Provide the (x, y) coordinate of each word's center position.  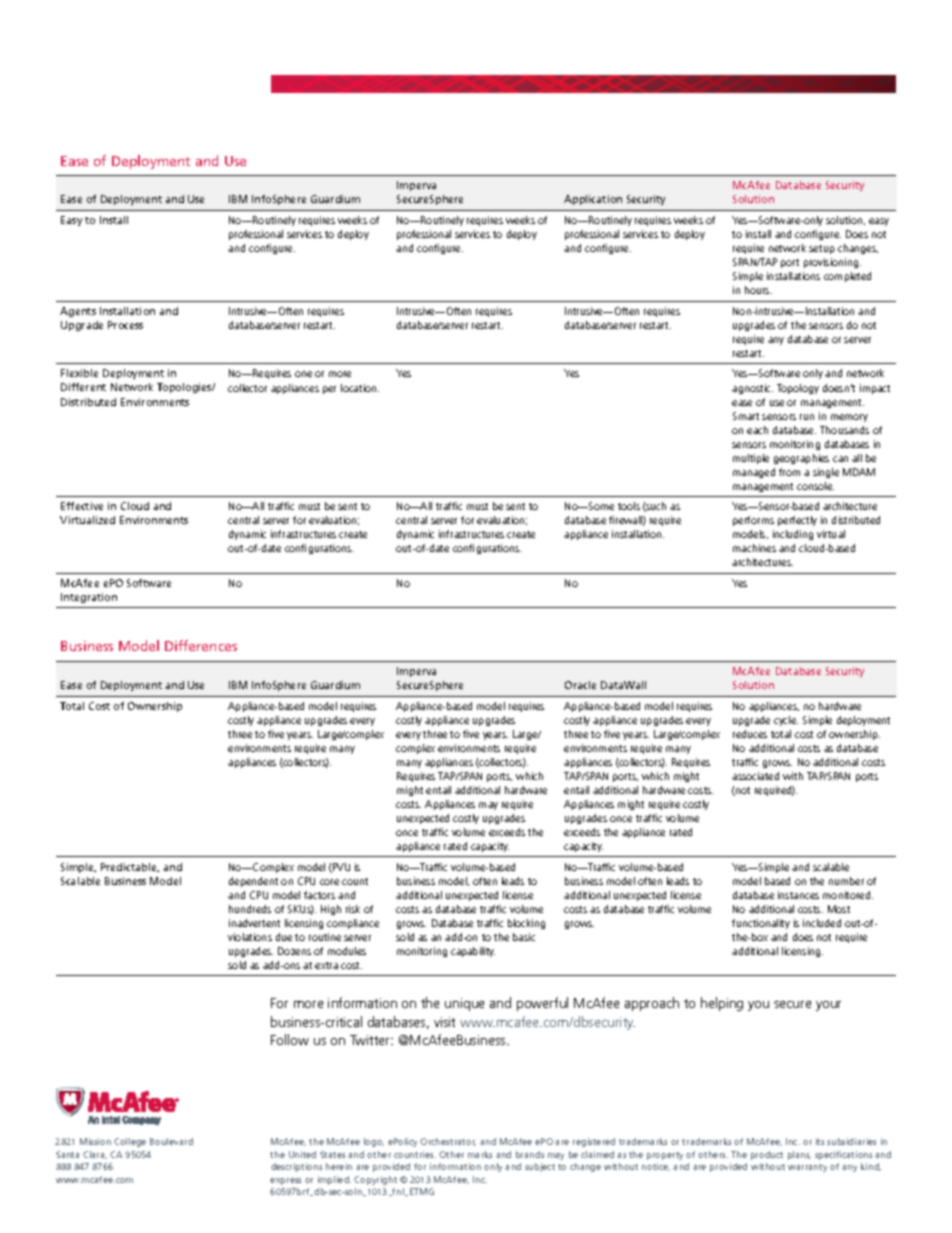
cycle (786, 721)
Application (593, 200)
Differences (201, 645)
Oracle (580, 685)
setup (822, 249)
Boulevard (171, 1141)
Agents (78, 312)
